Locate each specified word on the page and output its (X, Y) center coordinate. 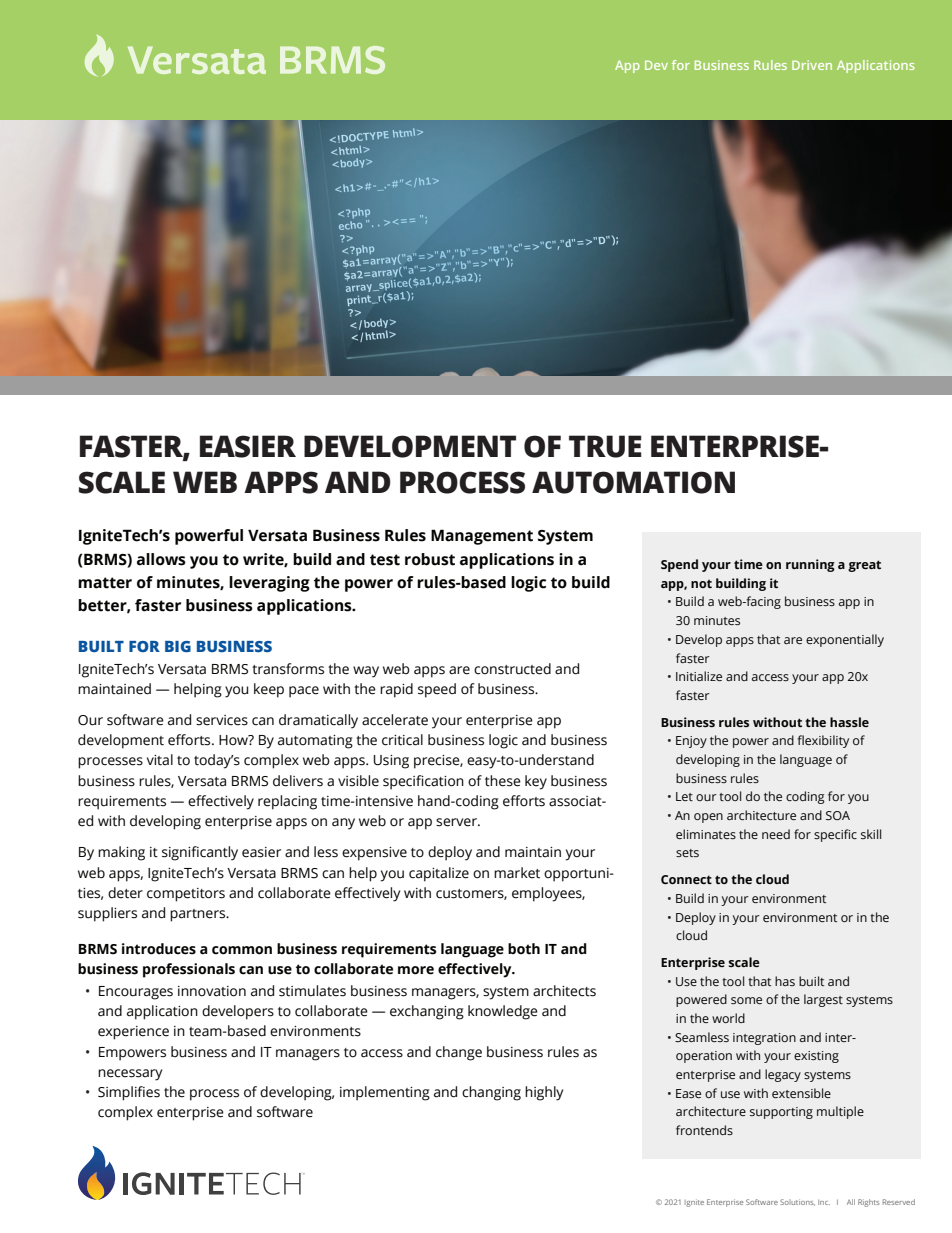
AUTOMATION (633, 482)
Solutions (797, 1202)
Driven (812, 65)
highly (544, 1093)
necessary (130, 1075)
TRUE (605, 446)
